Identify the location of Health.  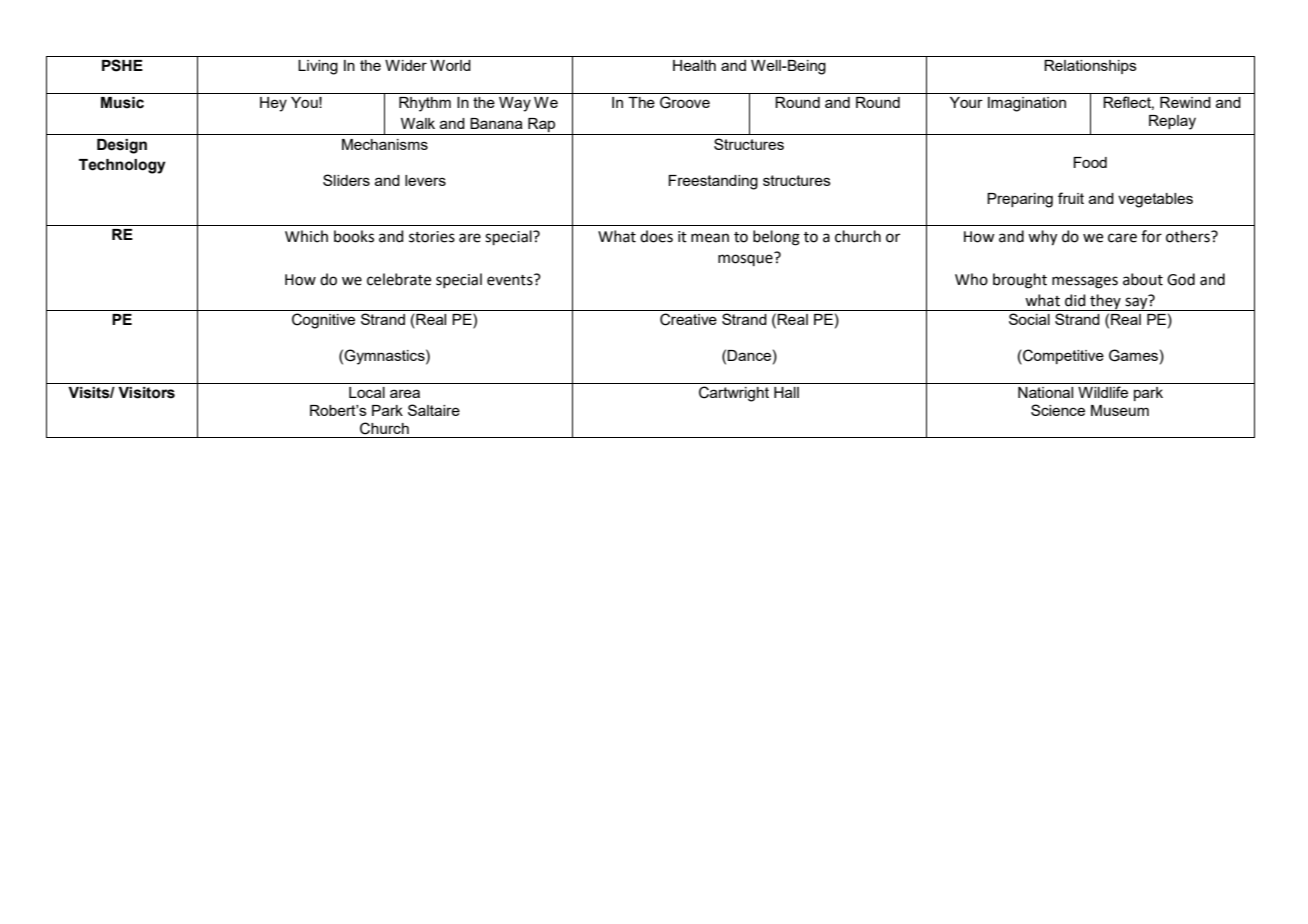
(694, 65).
